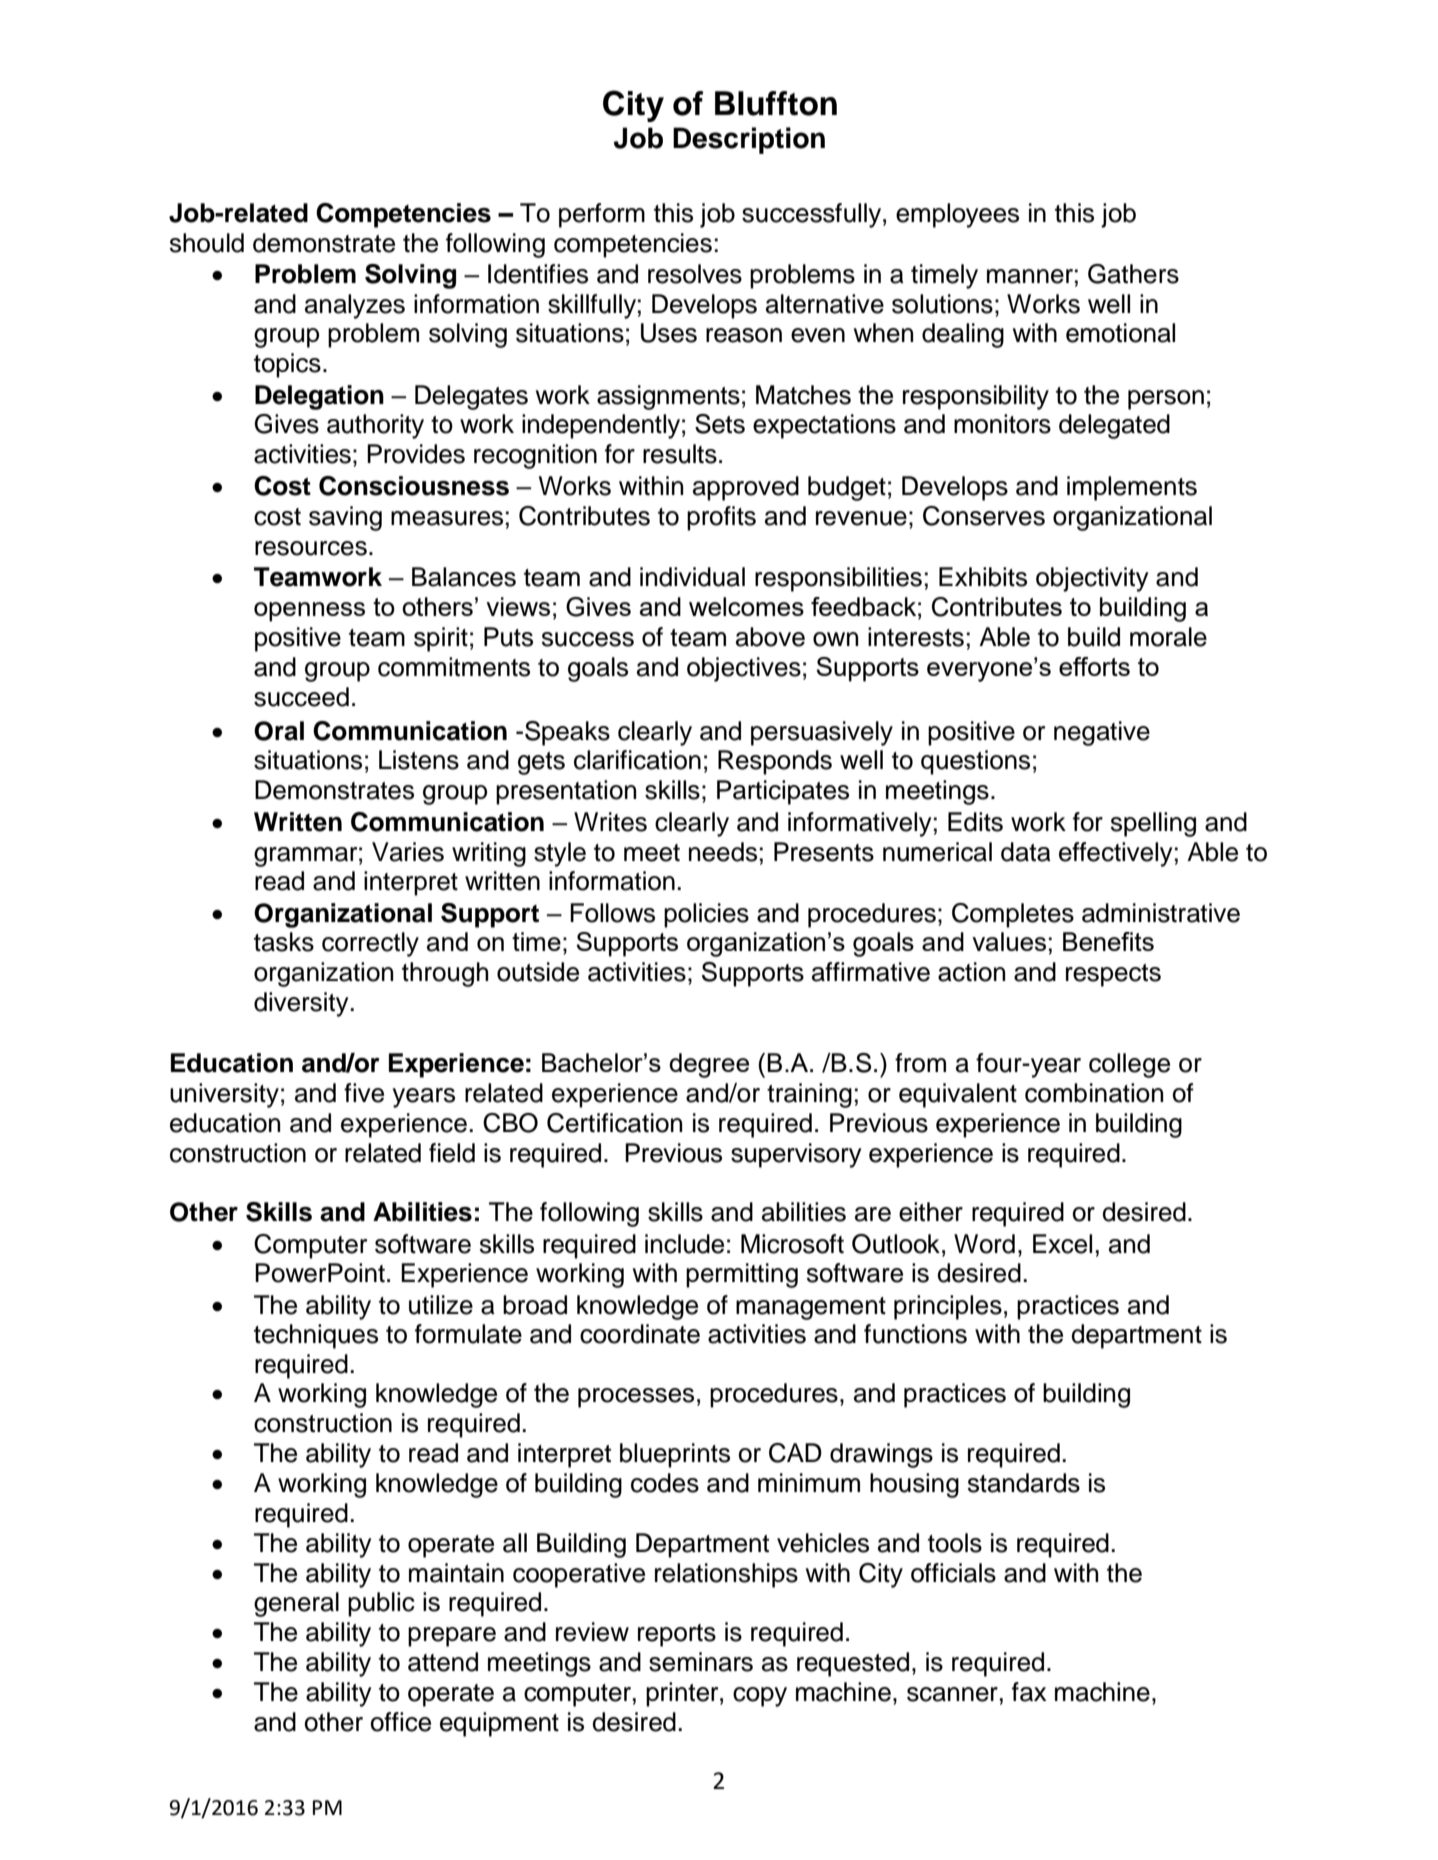  I want to click on should, so click(207, 243).
